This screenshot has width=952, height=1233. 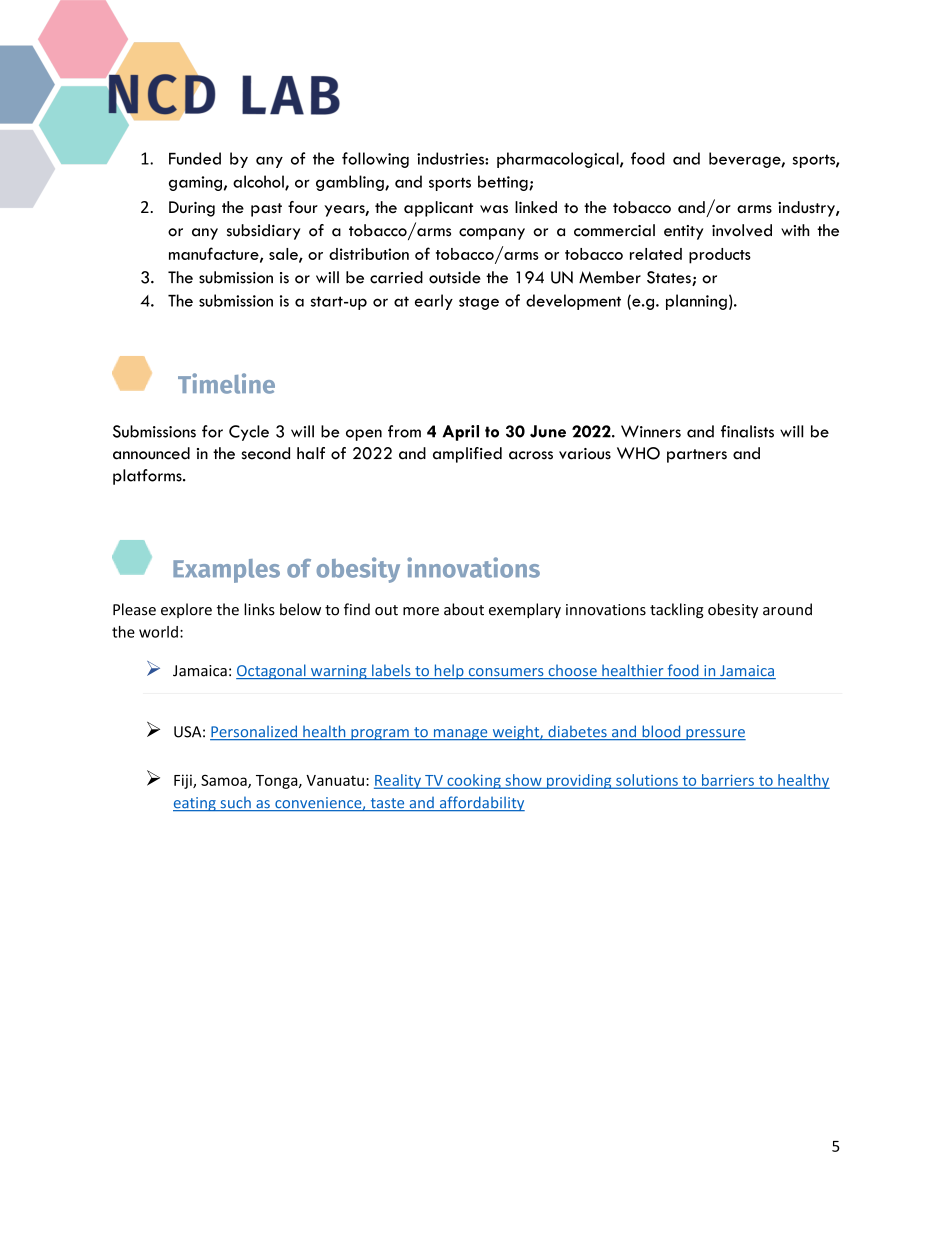 I want to click on about, so click(x=464, y=609).
